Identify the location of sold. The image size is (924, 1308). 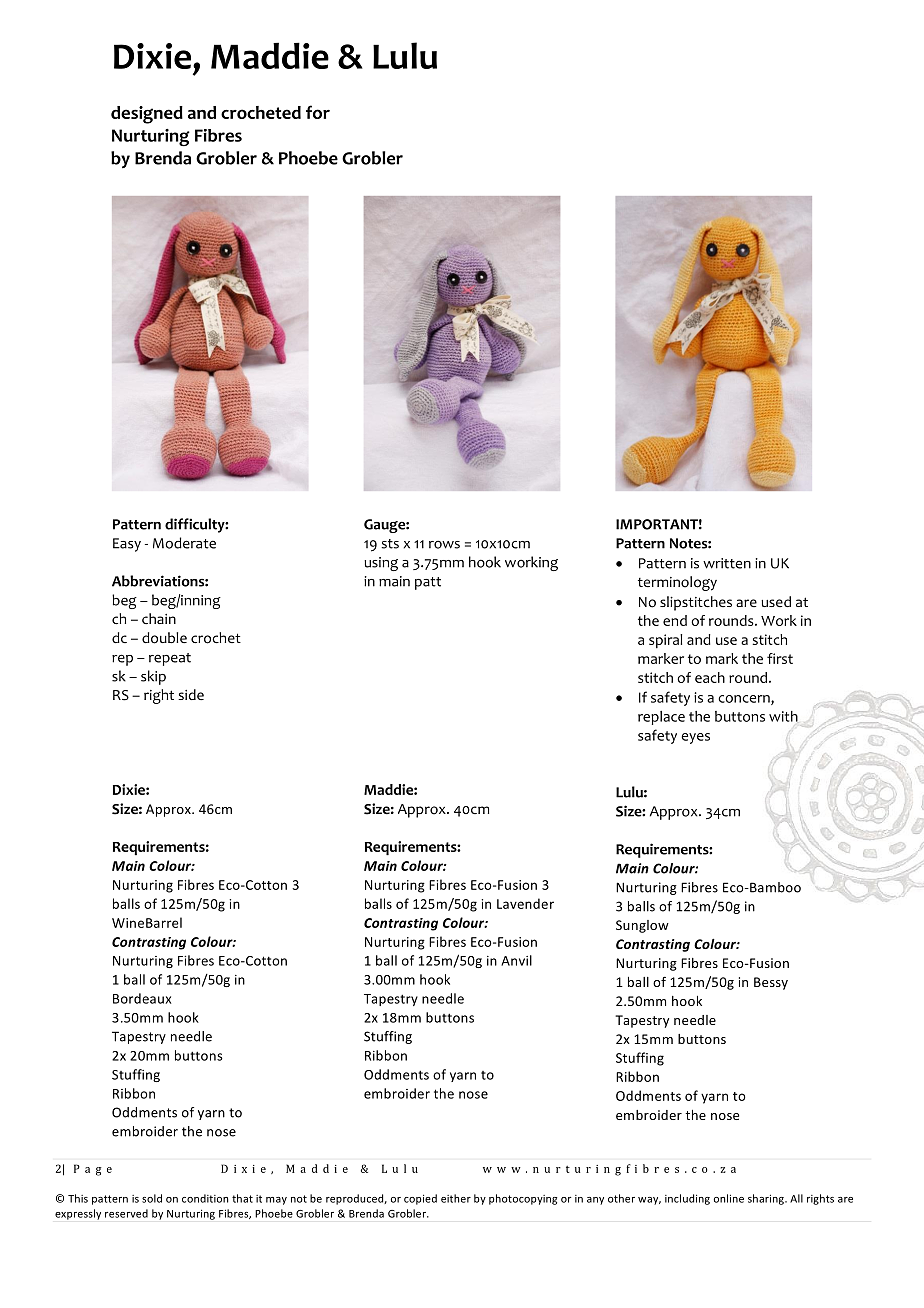
(152, 1198).
